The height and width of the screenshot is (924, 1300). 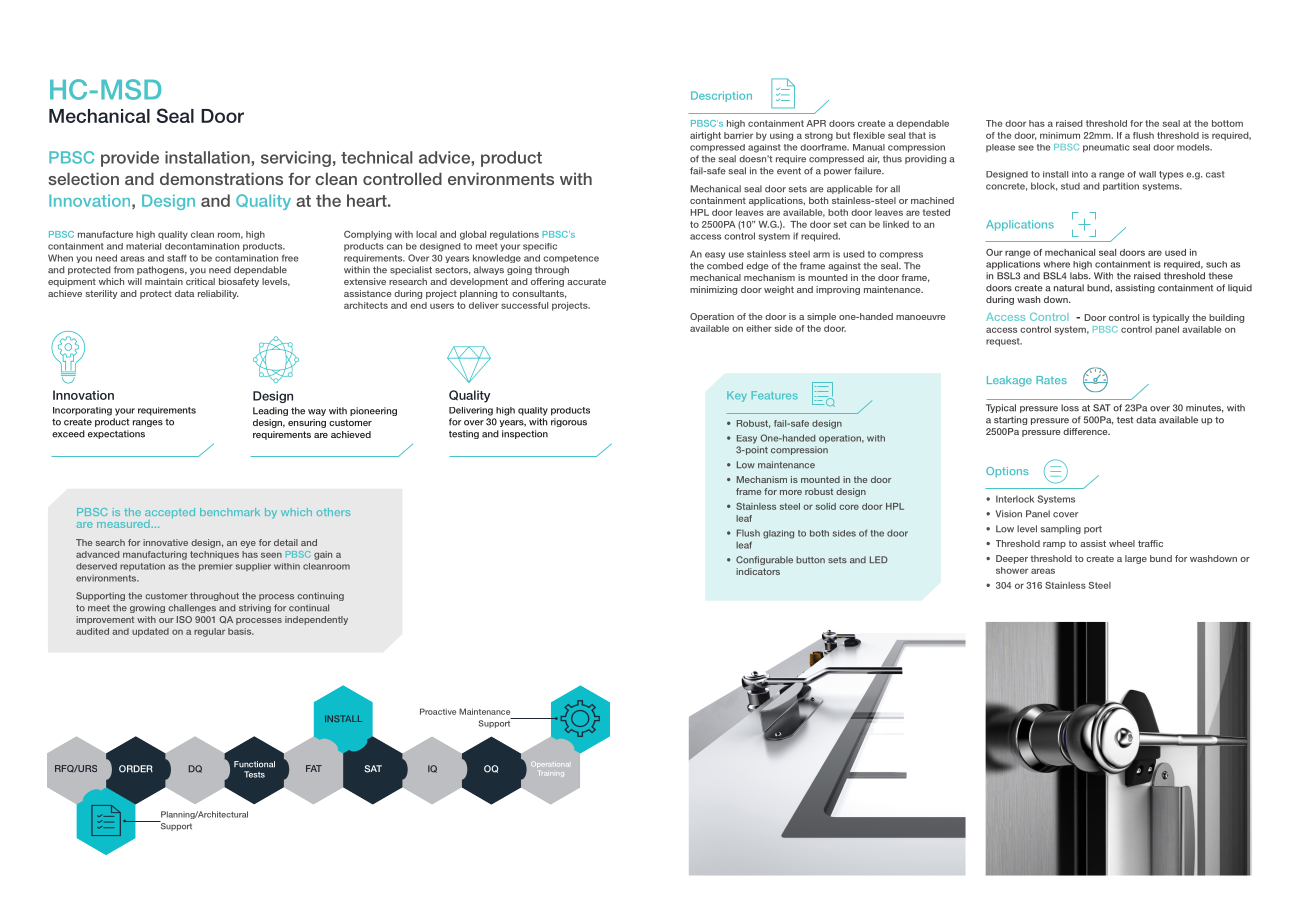 I want to click on airtight, so click(x=705, y=136).
